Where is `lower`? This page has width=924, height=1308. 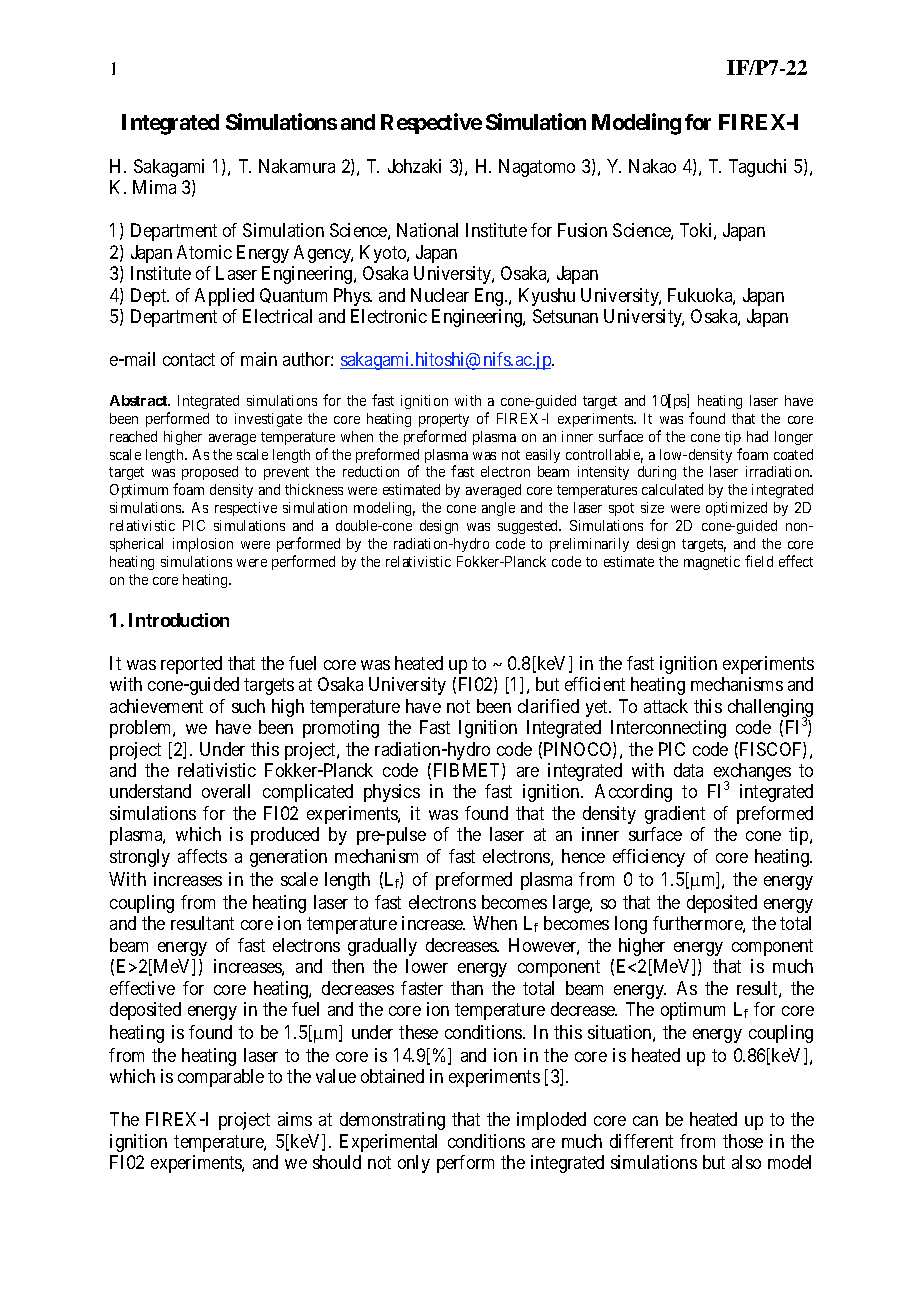
lower is located at coordinates (427, 966).
